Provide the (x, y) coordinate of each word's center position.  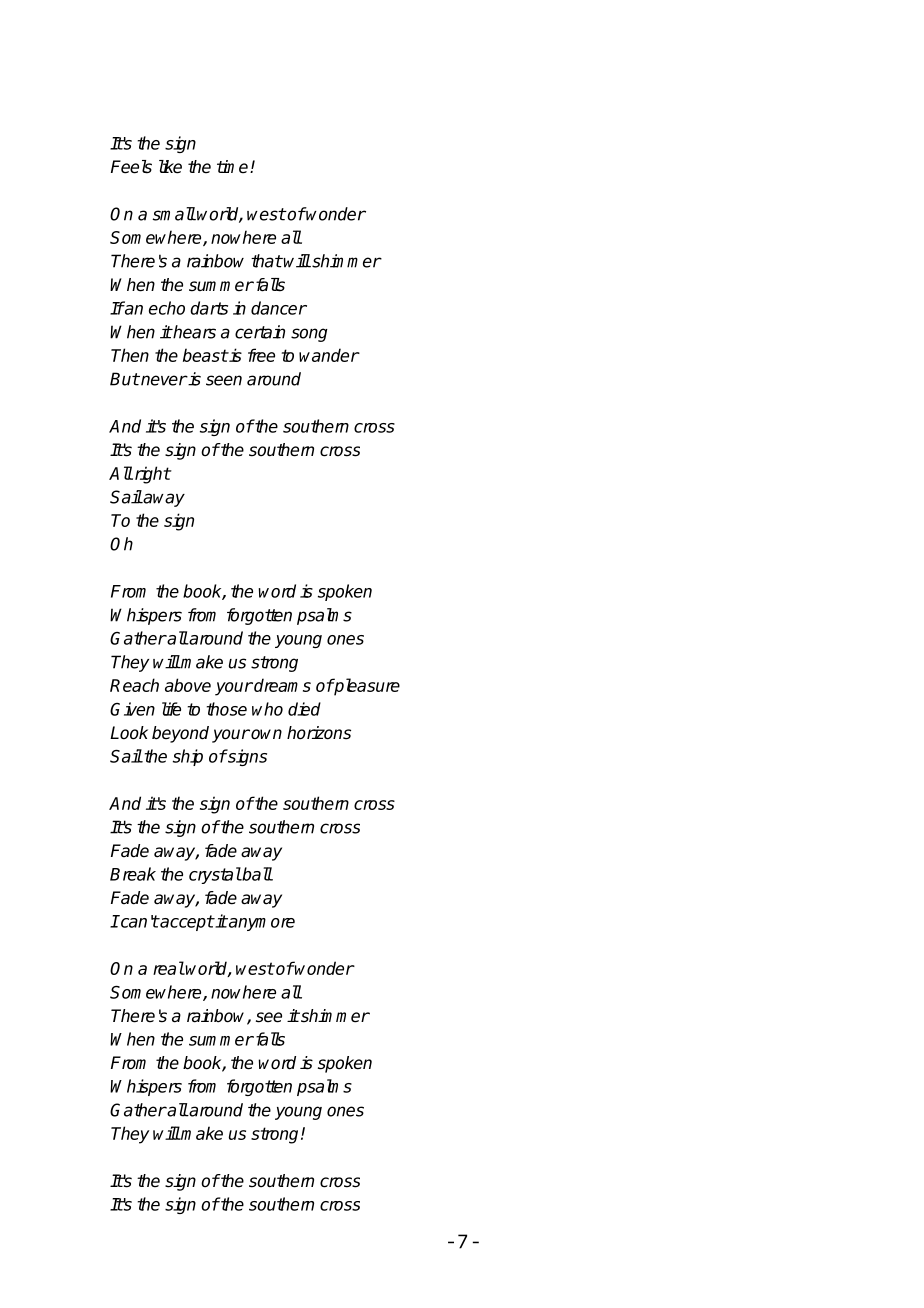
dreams (281, 685)
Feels (131, 167)
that (266, 261)
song (309, 335)
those (226, 709)
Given (132, 709)
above (188, 685)
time (234, 167)
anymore (261, 924)
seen (224, 380)
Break (133, 874)
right (151, 475)
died (304, 709)
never (163, 380)
